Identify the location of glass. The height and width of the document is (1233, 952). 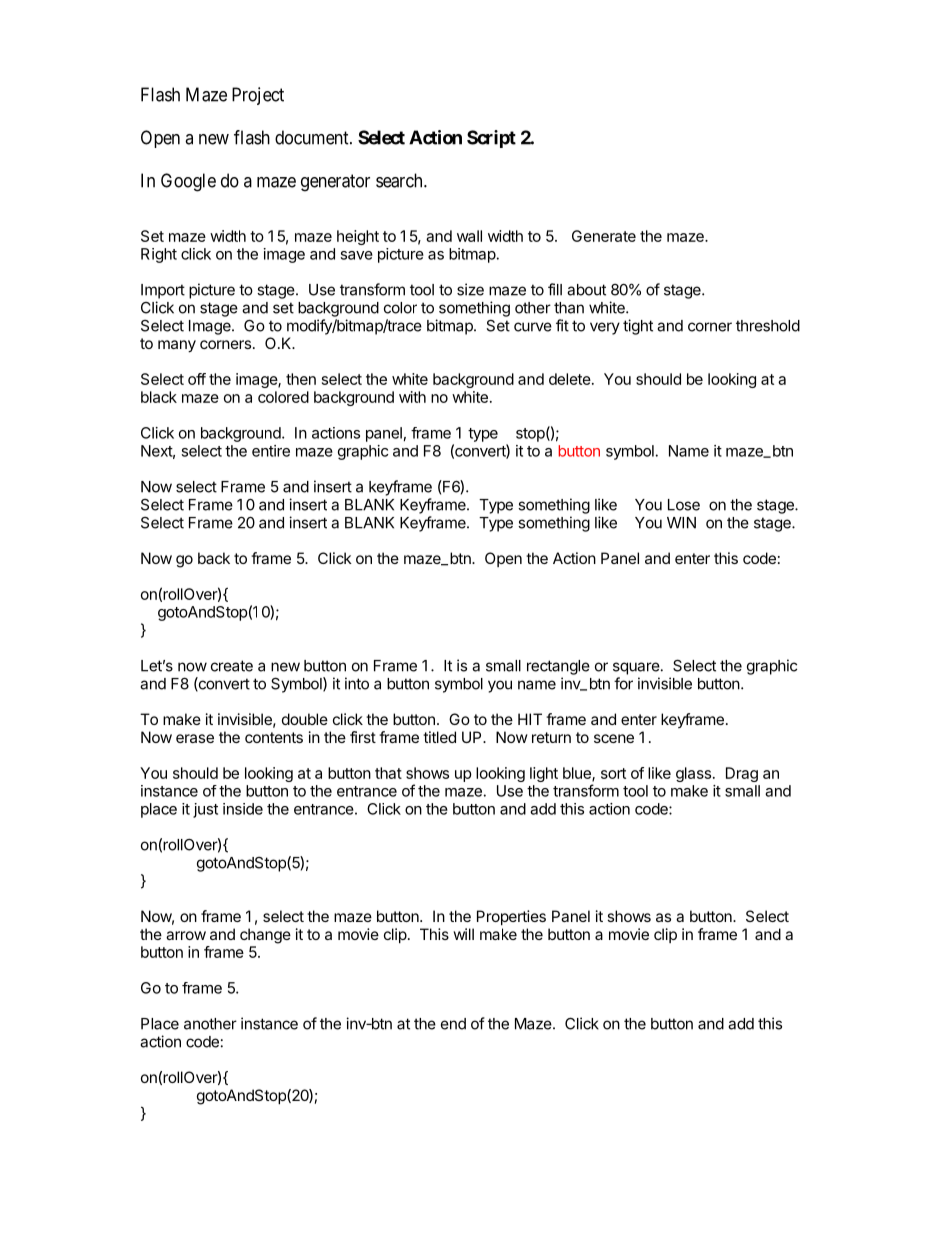
(693, 774).
